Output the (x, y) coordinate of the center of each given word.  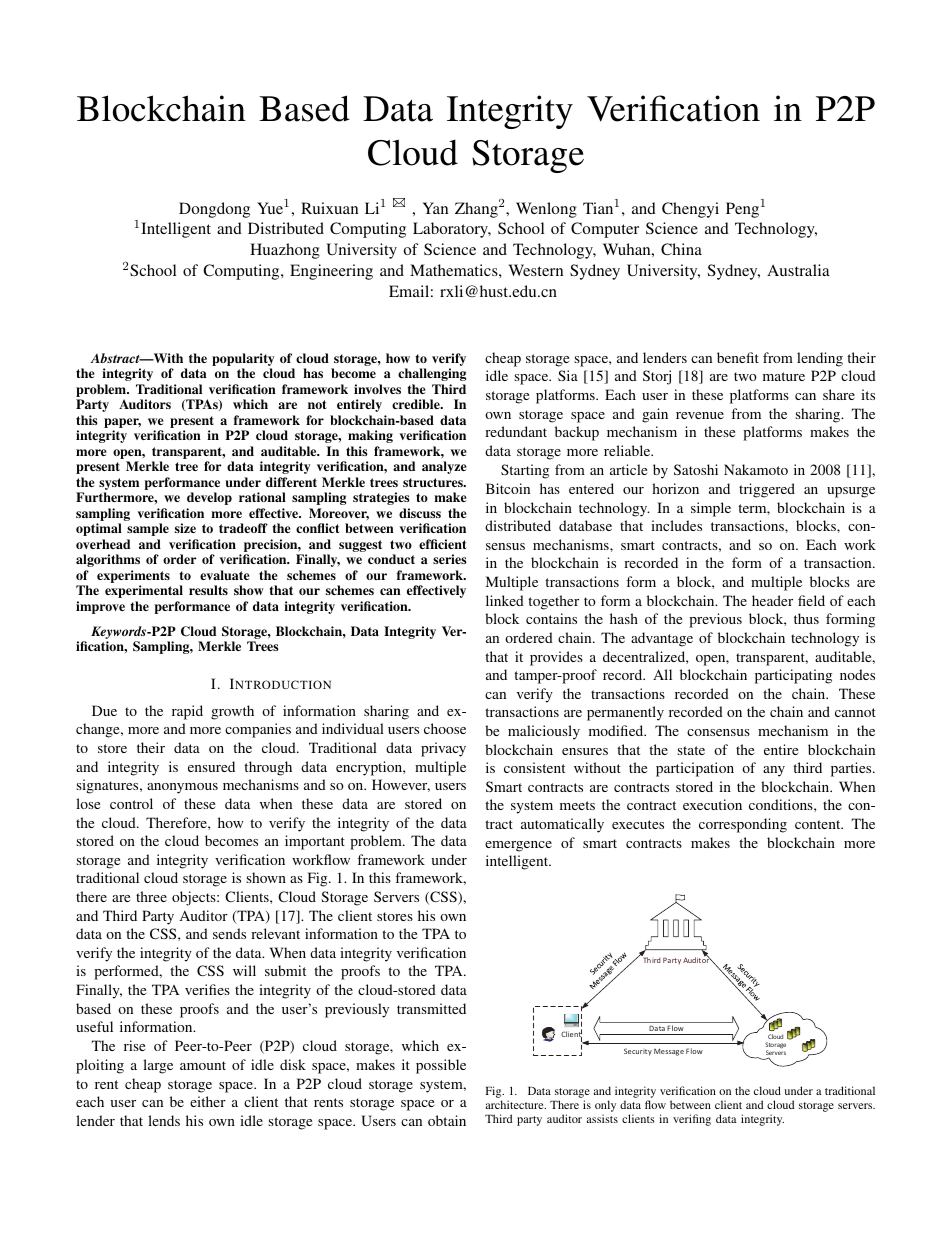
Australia (798, 270)
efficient (443, 544)
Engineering (331, 272)
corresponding (743, 825)
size (185, 528)
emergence (518, 846)
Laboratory (452, 230)
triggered (767, 490)
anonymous (182, 788)
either (208, 1101)
